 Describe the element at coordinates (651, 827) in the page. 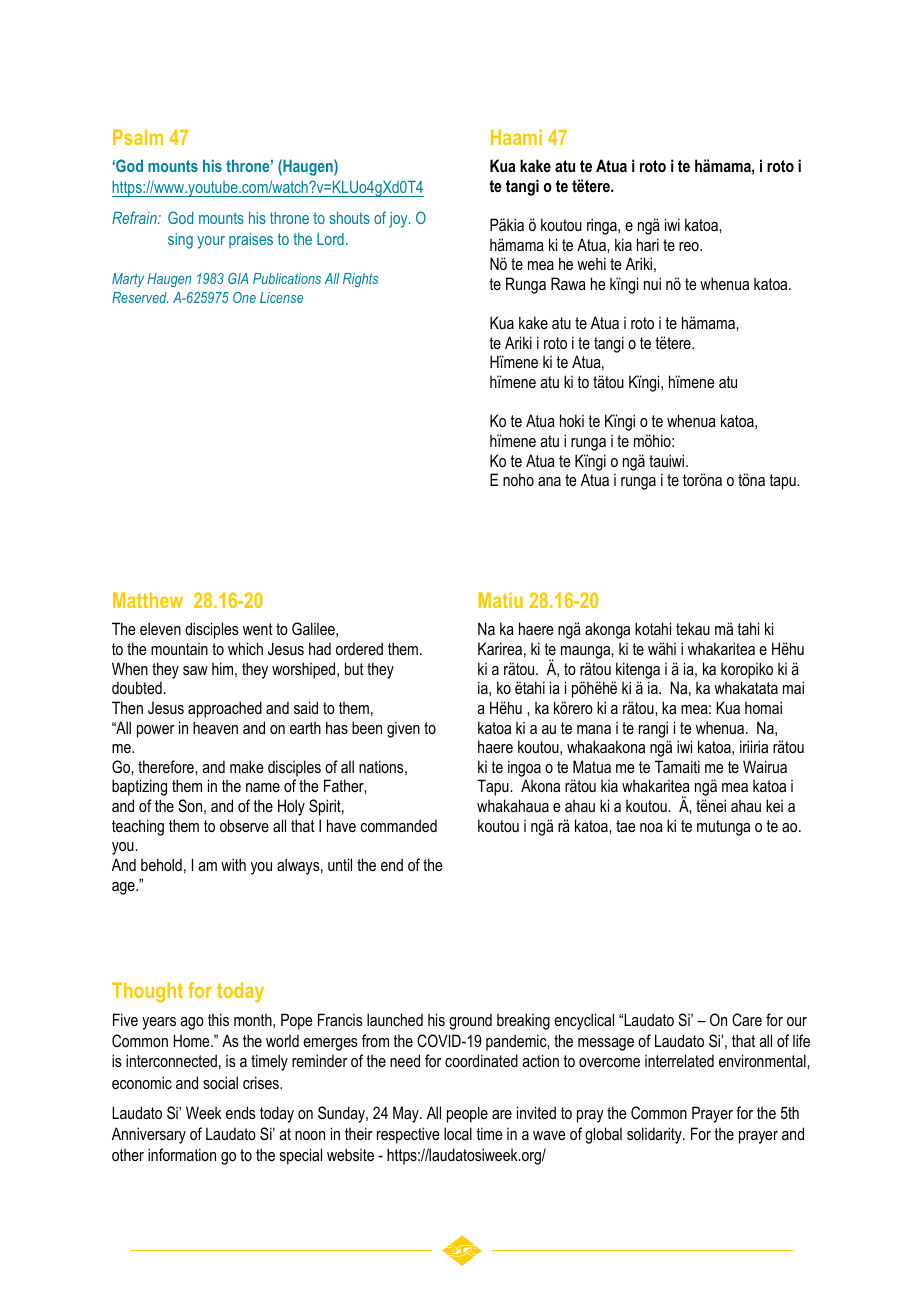

I see `noa` at that location.
